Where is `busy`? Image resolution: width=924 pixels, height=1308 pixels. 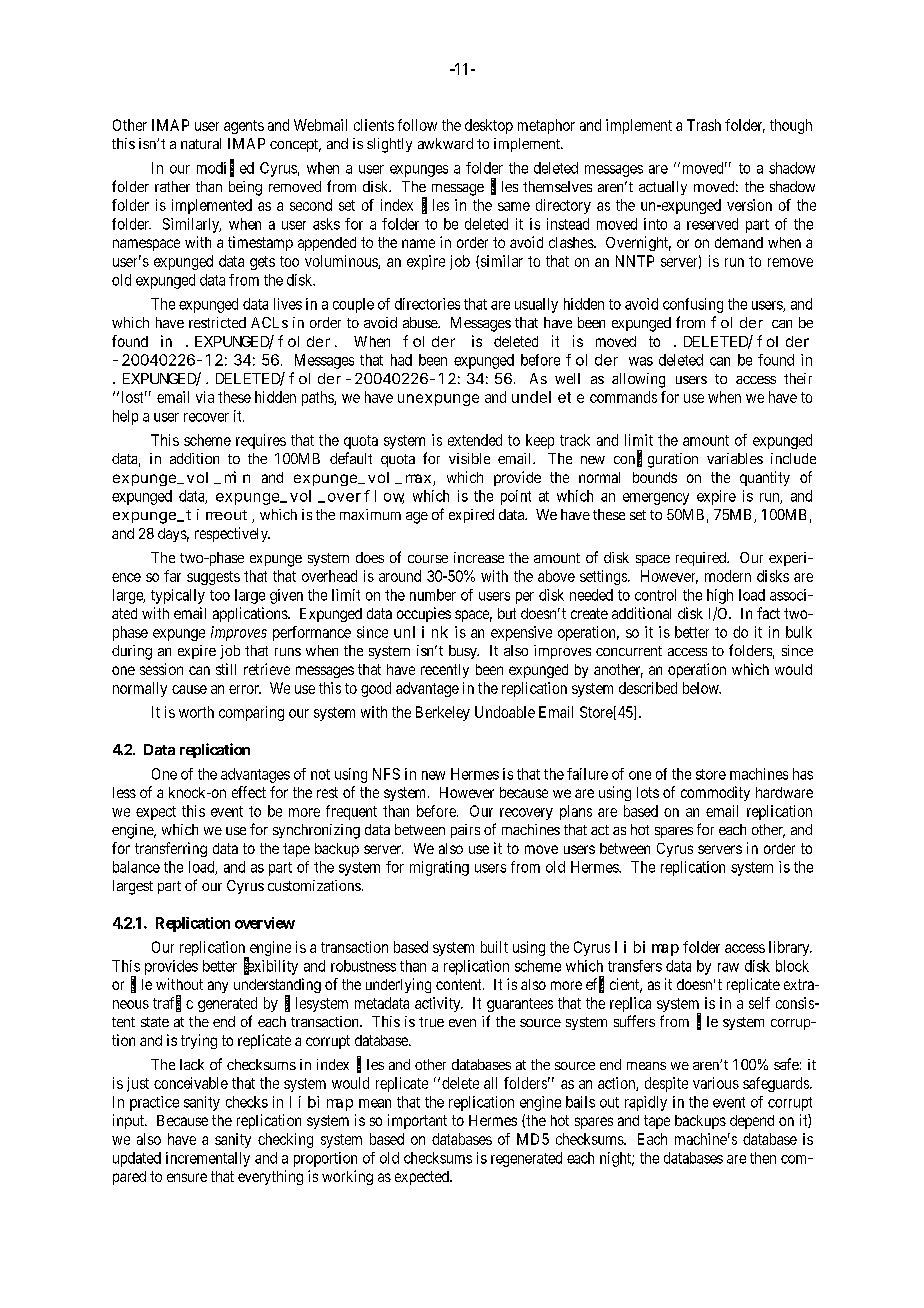
busy is located at coordinates (464, 652).
